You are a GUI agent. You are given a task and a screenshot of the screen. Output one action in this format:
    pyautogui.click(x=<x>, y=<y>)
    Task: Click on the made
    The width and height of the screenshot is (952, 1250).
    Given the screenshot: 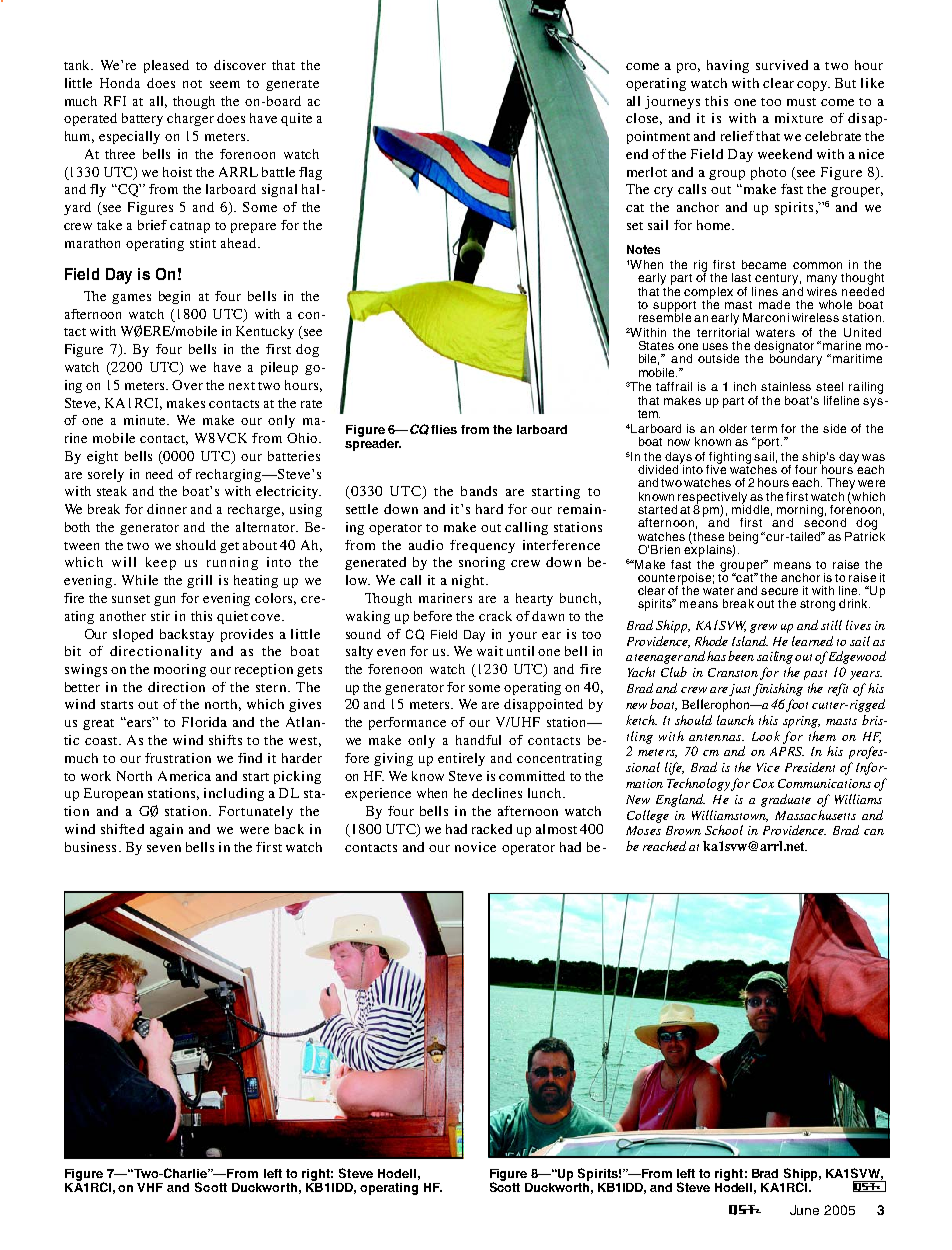 What is the action you would take?
    pyautogui.click(x=774, y=304)
